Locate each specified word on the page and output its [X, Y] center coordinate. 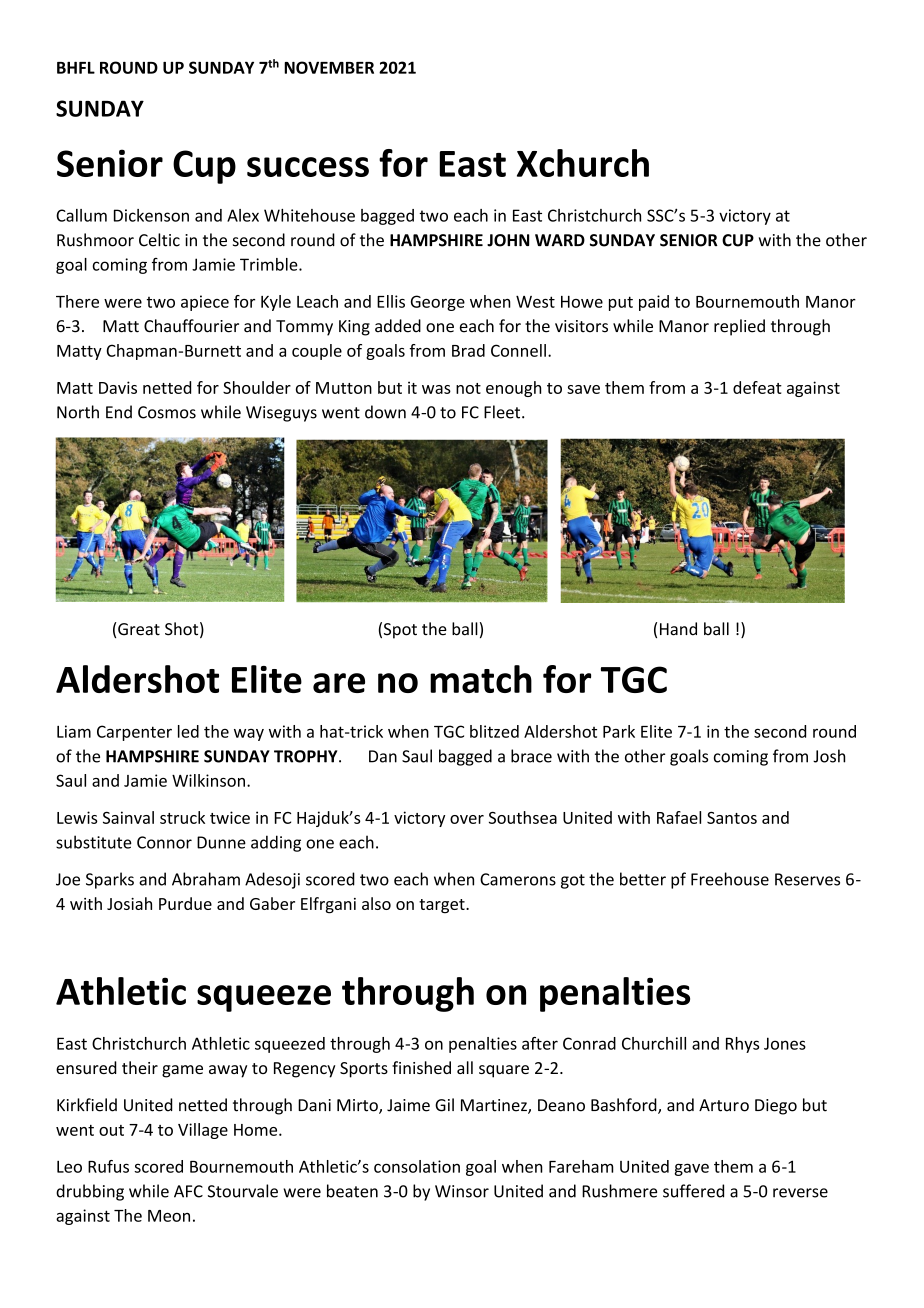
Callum [81, 215]
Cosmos [167, 412]
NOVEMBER [329, 67]
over [467, 819]
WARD [560, 240]
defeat [757, 387]
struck [182, 817]
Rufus [108, 1166]
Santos [732, 818]
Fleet [503, 412]
